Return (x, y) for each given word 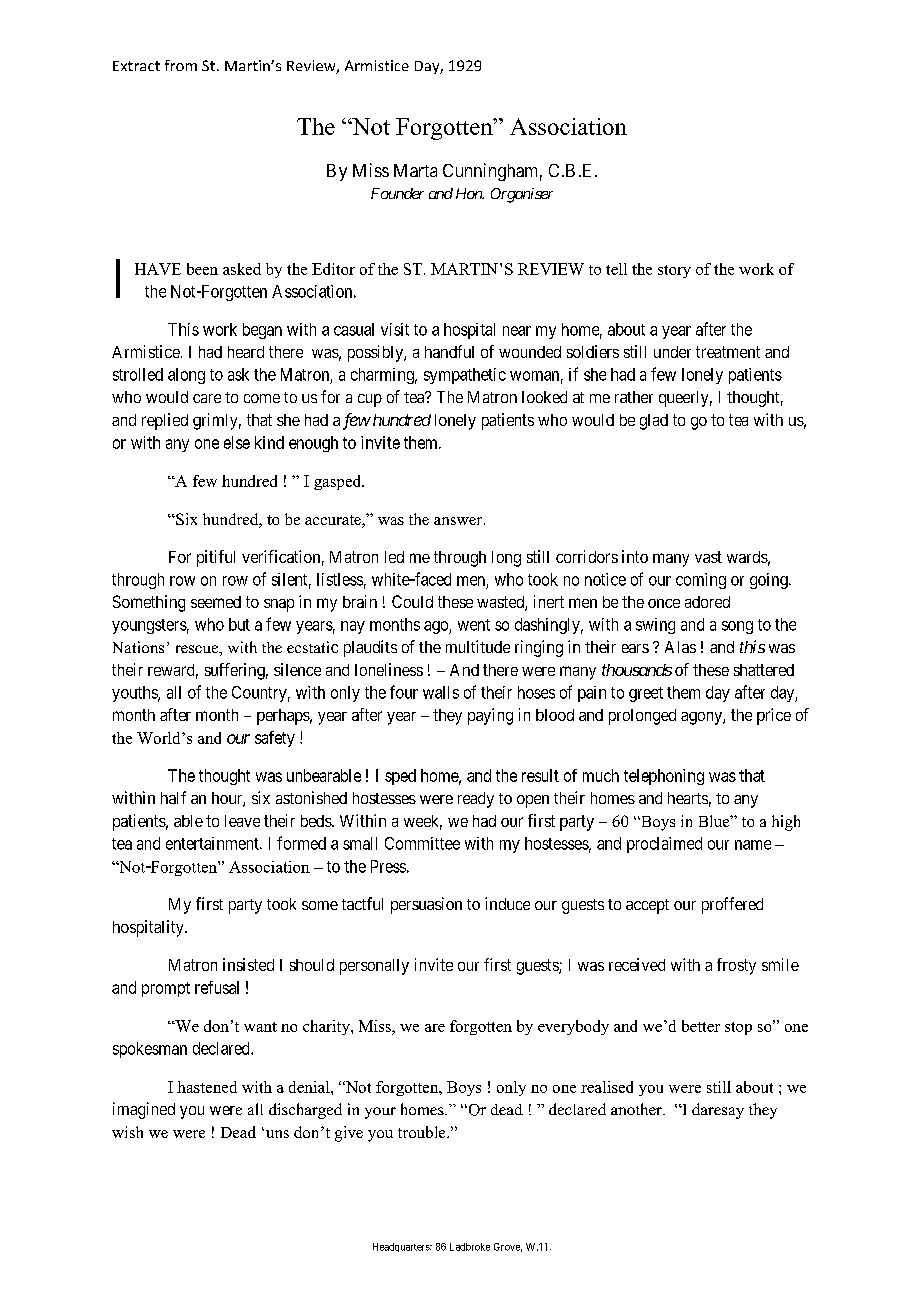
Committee (422, 843)
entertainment (213, 843)
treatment (728, 352)
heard (246, 352)
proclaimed (664, 845)
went (474, 625)
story (674, 271)
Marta (415, 170)
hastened (207, 1087)
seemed (216, 602)
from (181, 65)
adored (707, 602)
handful (449, 351)
